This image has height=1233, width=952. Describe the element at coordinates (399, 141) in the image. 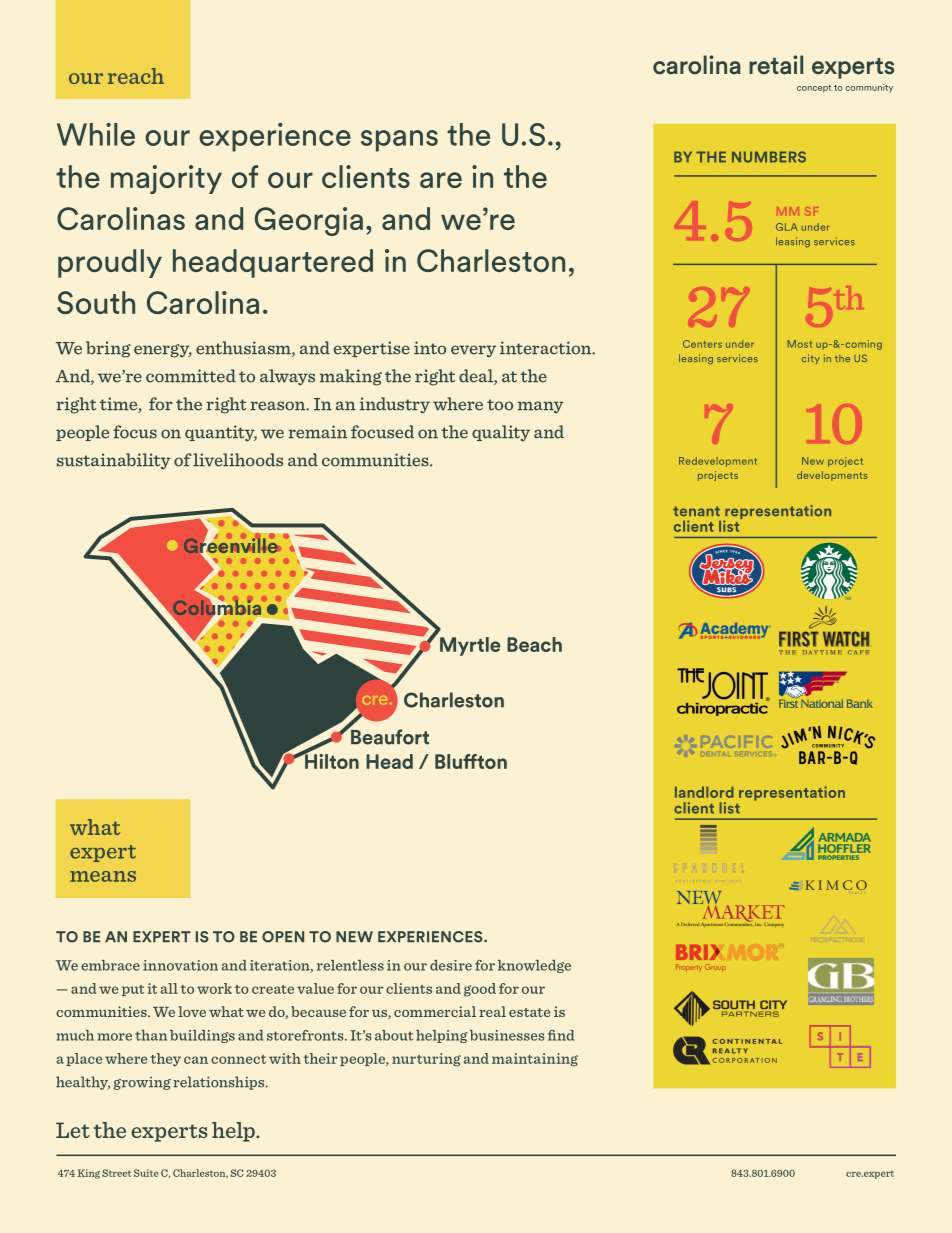

I see `spans` at that location.
